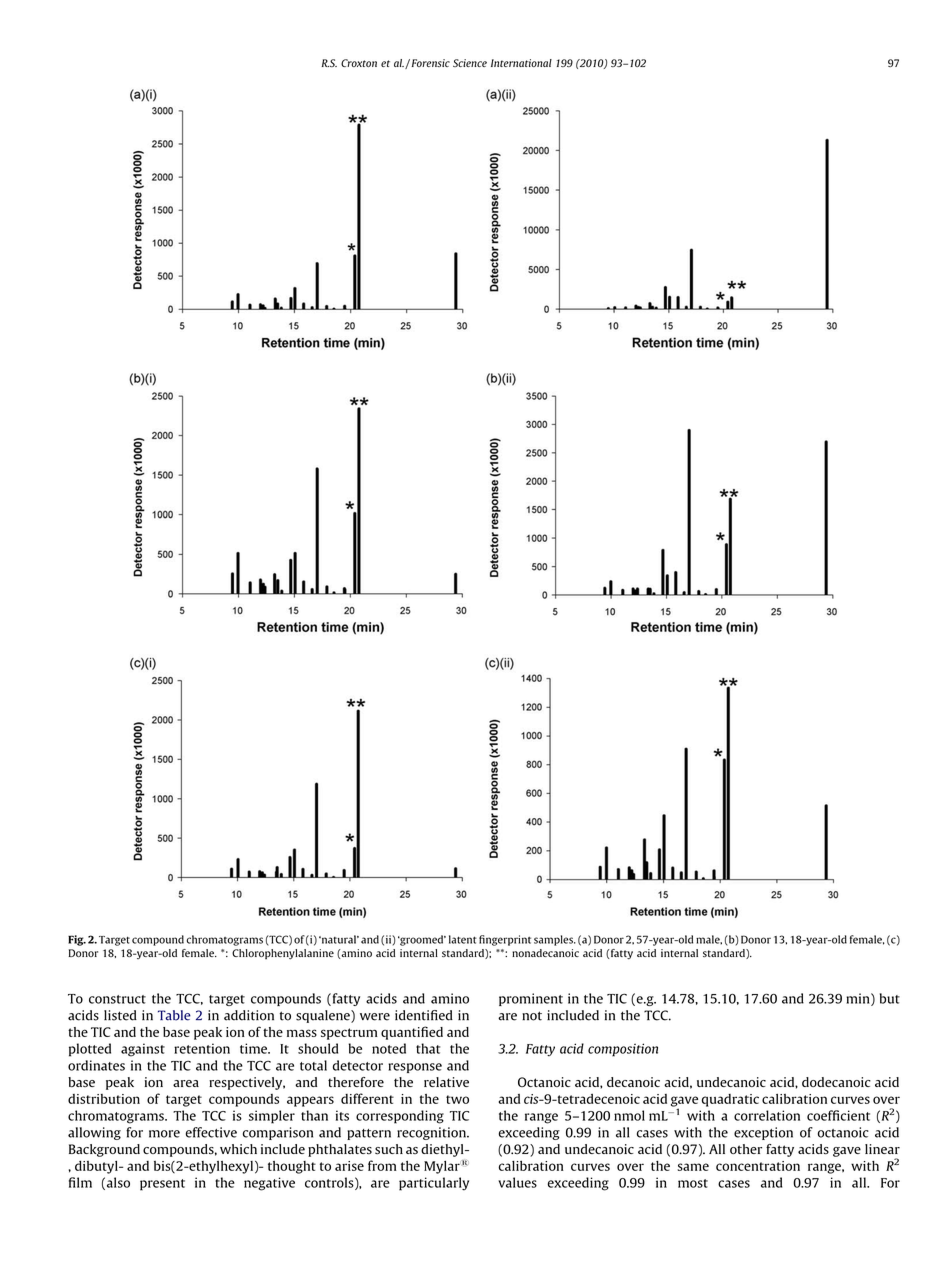 The height and width of the document is (1270, 952). Describe the element at coordinates (77, 940) in the document. I see `Fig` at that location.
